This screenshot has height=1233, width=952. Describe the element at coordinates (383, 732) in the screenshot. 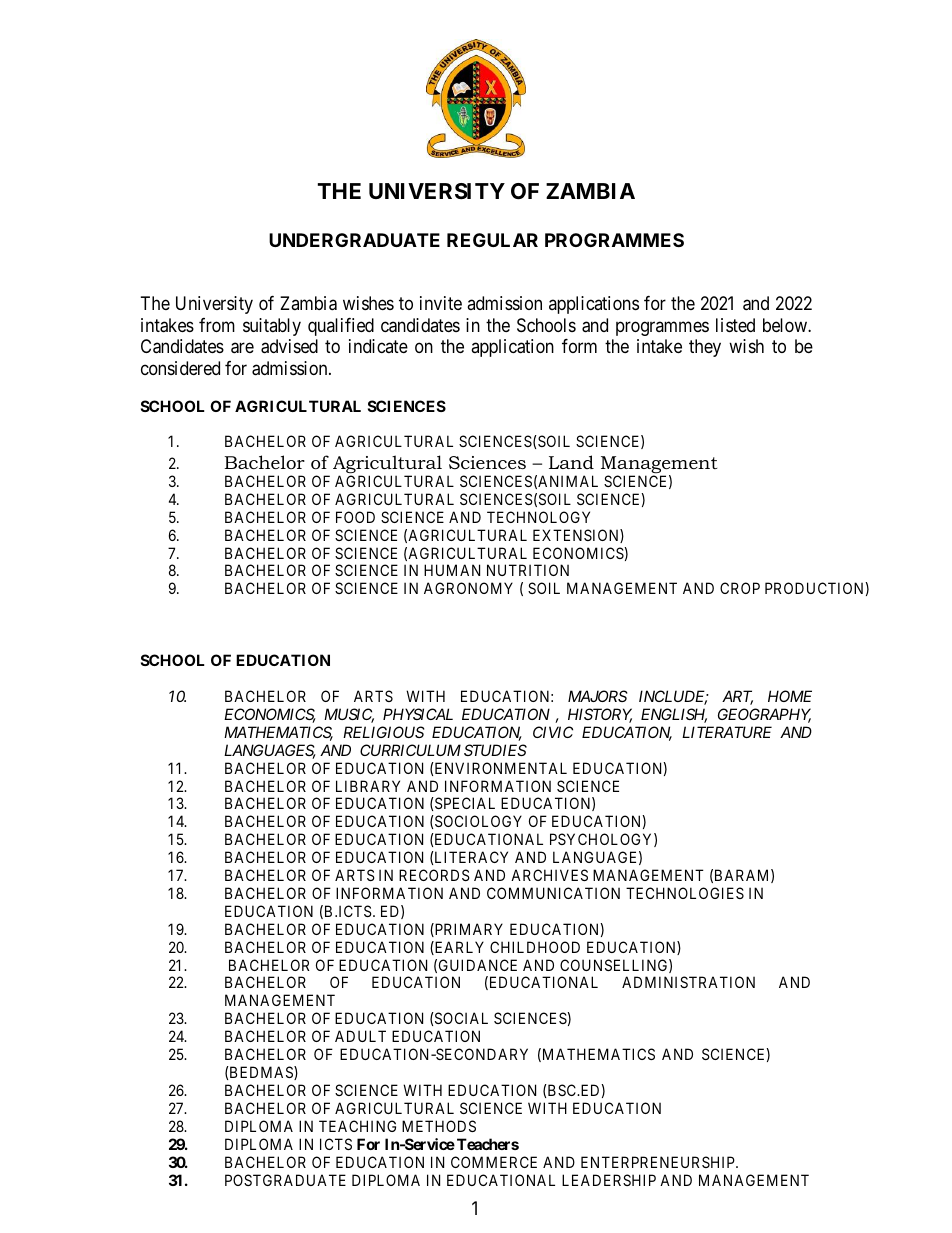

I see `RELIGIOUS` at that location.
